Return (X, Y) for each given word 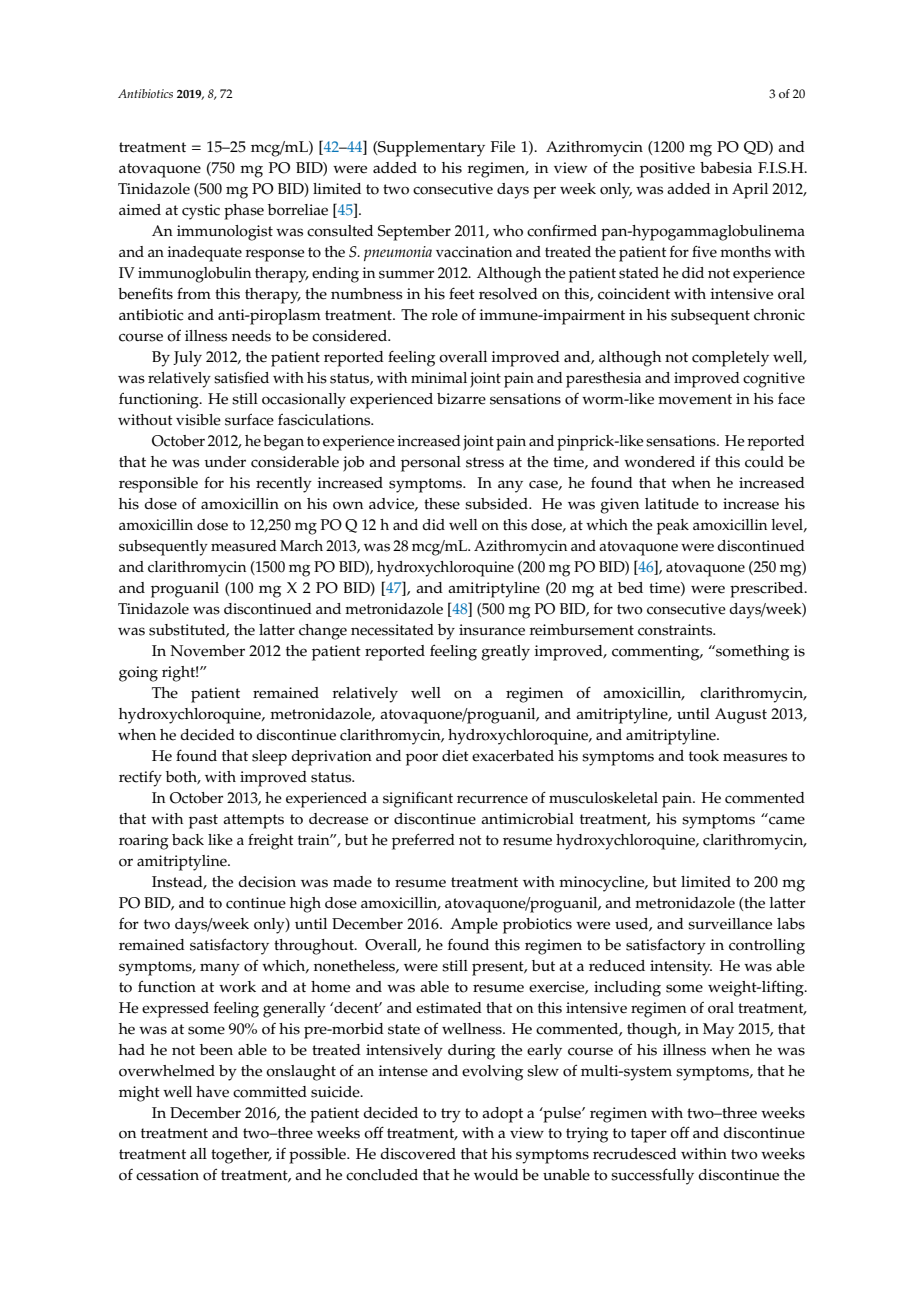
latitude (672, 504)
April (750, 191)
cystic (201, 212)
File (503, 147)
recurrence (492, 799)
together (241, 1156)
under (225, 462)
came (786, 819)
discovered (418, 1154)
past (203, 821)
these (442, 504)
